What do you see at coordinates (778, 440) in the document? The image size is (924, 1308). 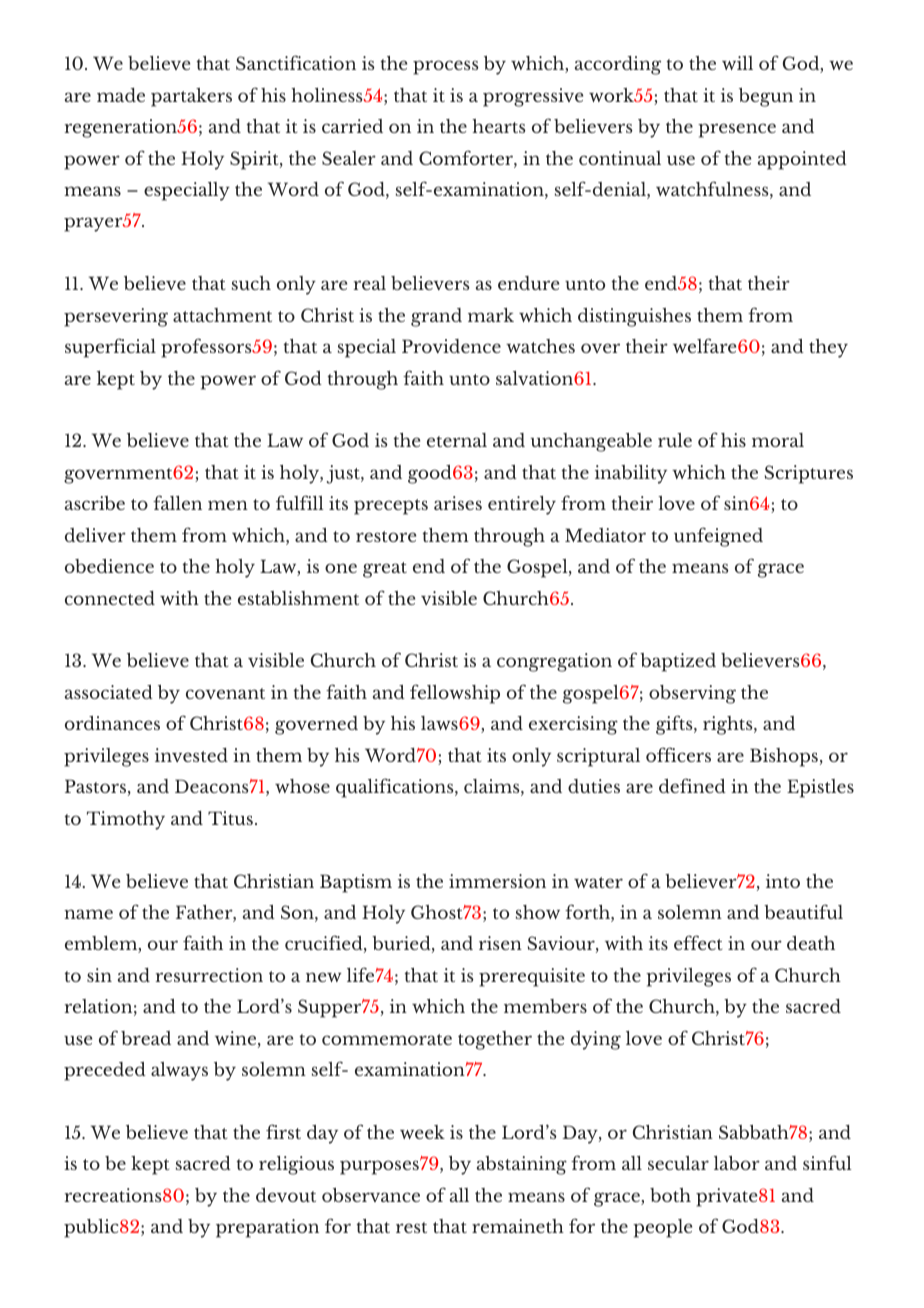 I see `moral` at bounding box center [778, 440].
